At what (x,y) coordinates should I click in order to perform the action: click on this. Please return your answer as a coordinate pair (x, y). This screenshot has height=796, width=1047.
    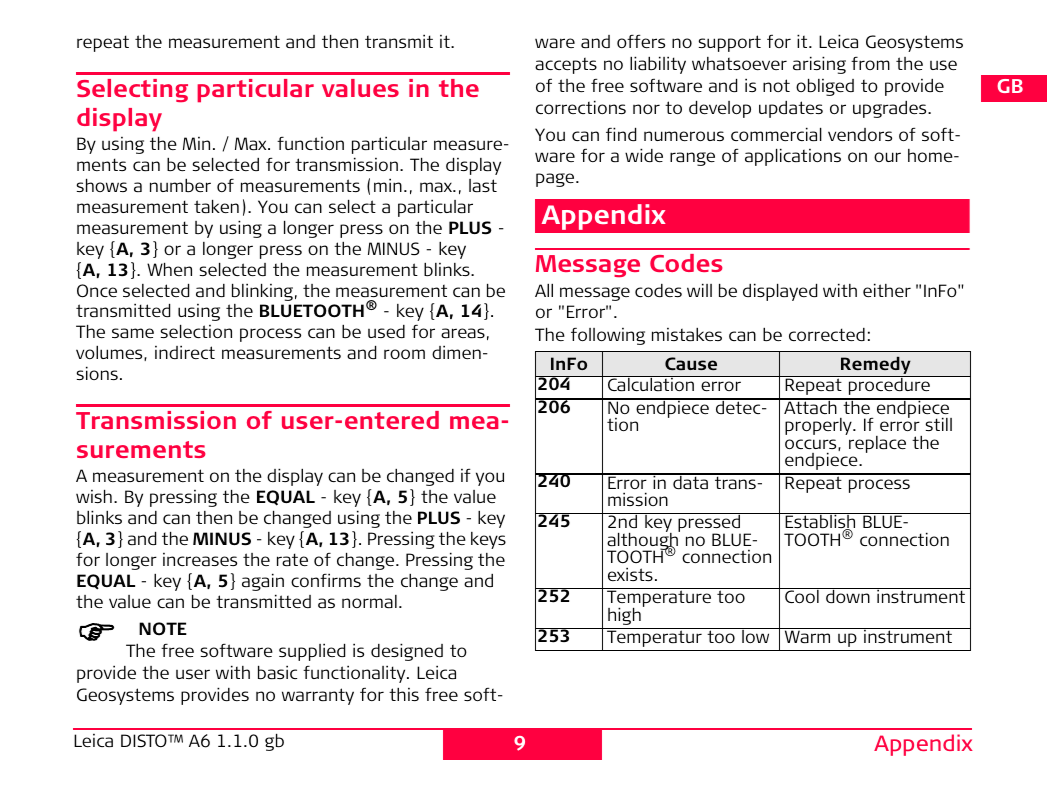
    Looking at the image, I should click on (404, 694).
